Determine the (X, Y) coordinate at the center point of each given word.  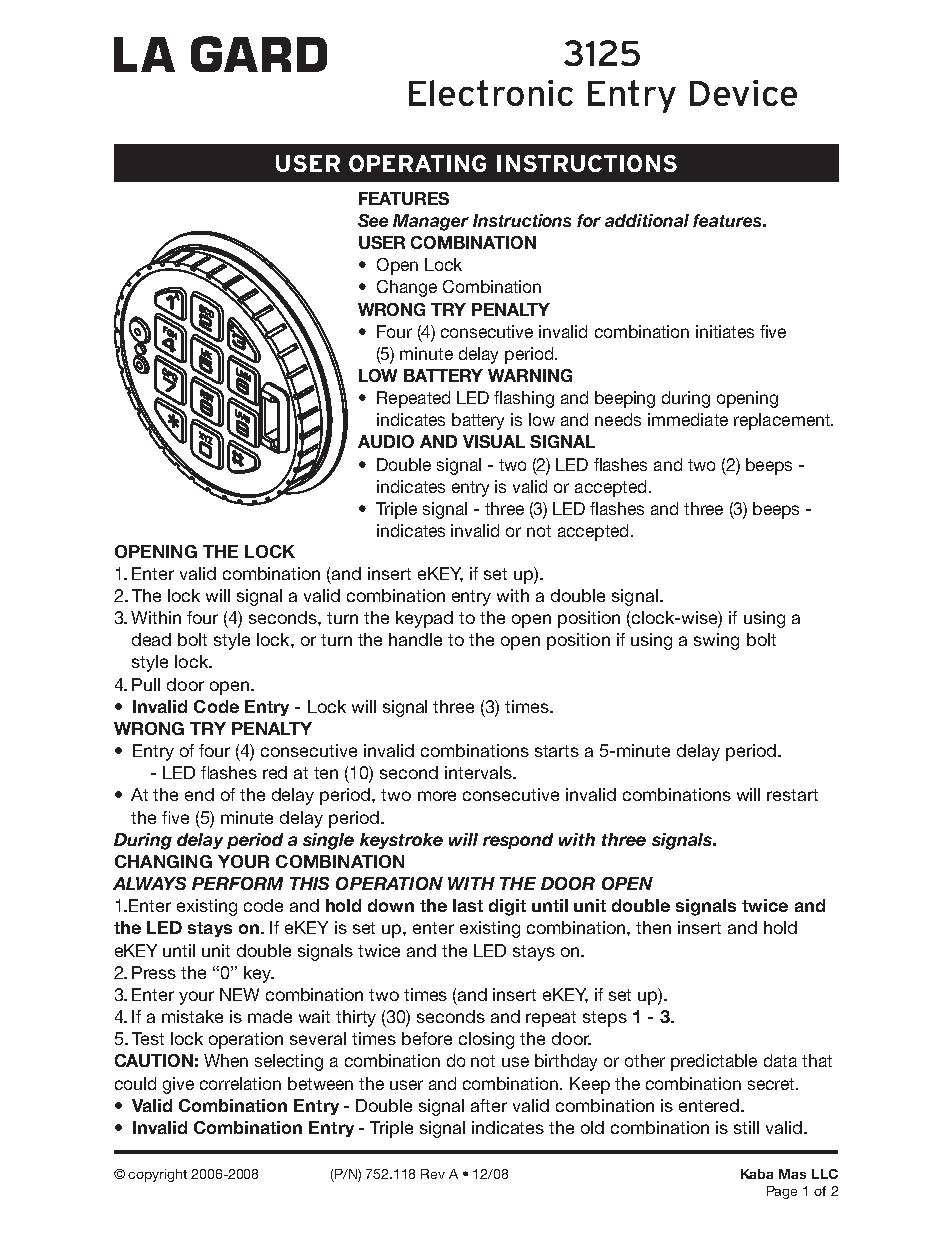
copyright (157, 1175)
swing (716, 641)
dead (151, 639)
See (373, 220)
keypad (424, 619)
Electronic (491, 93)
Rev (433, 1174)
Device (743, 93)
